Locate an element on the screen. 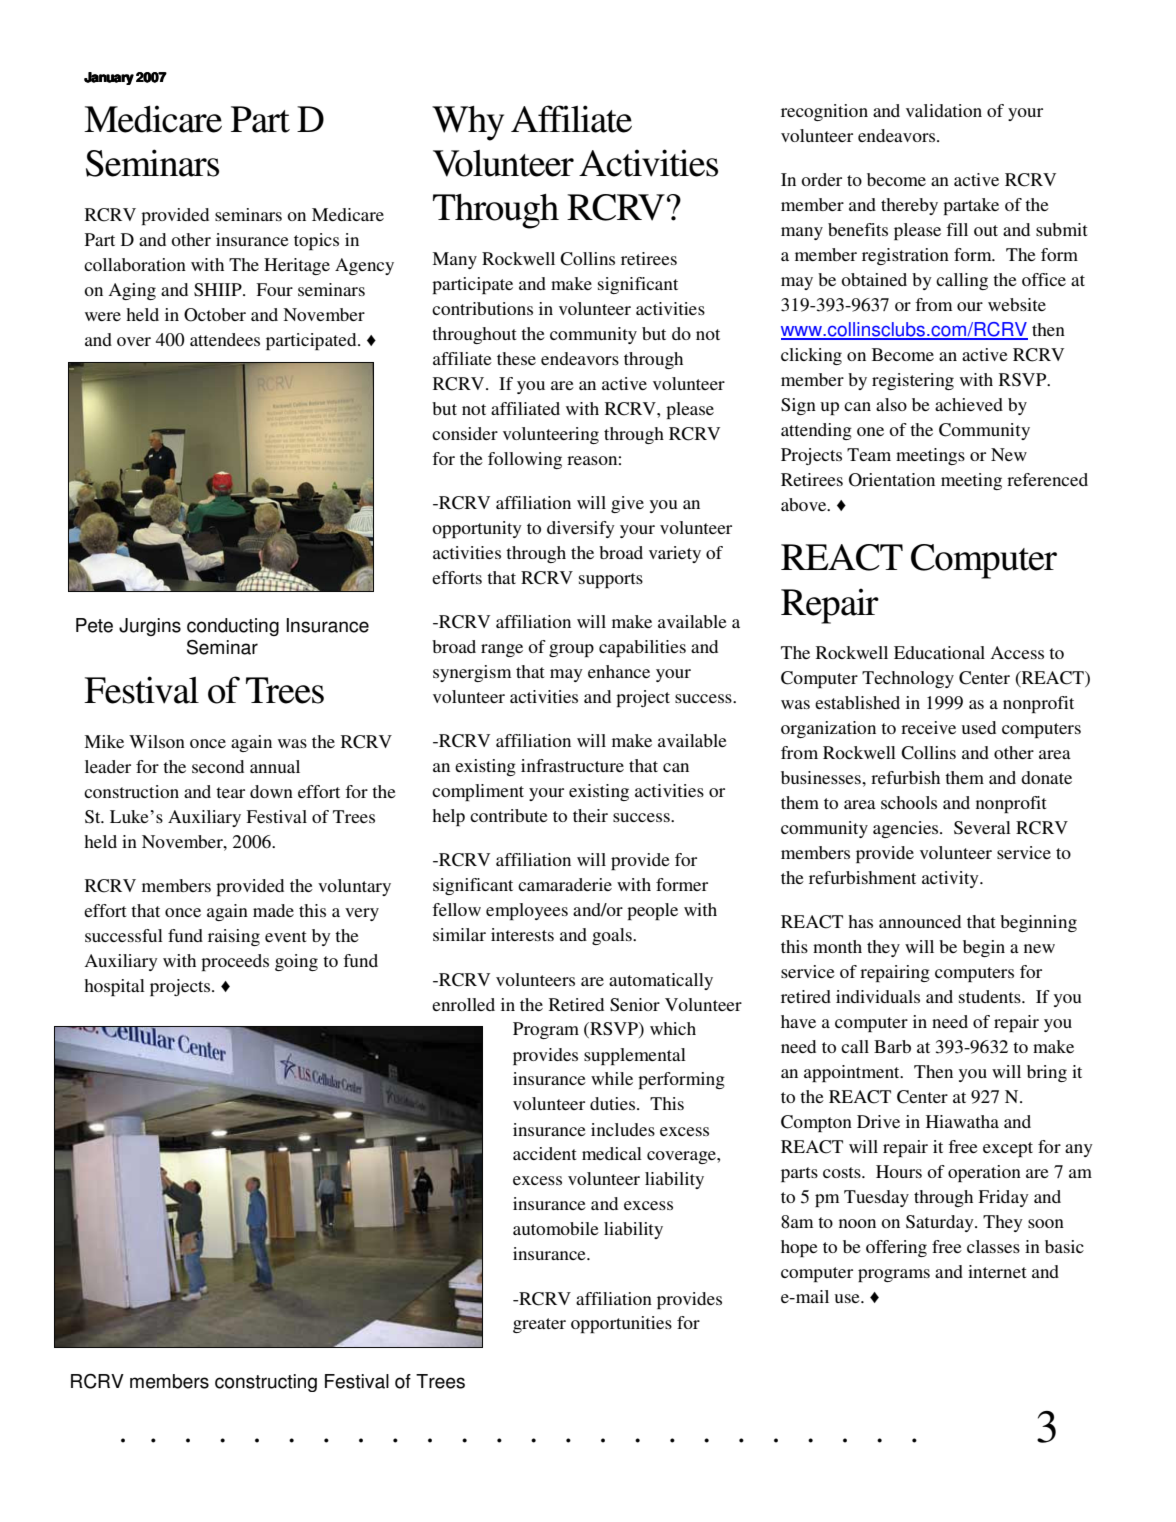 The image size is (1176, 1522). internet is located at coordinates (997, 1271).
